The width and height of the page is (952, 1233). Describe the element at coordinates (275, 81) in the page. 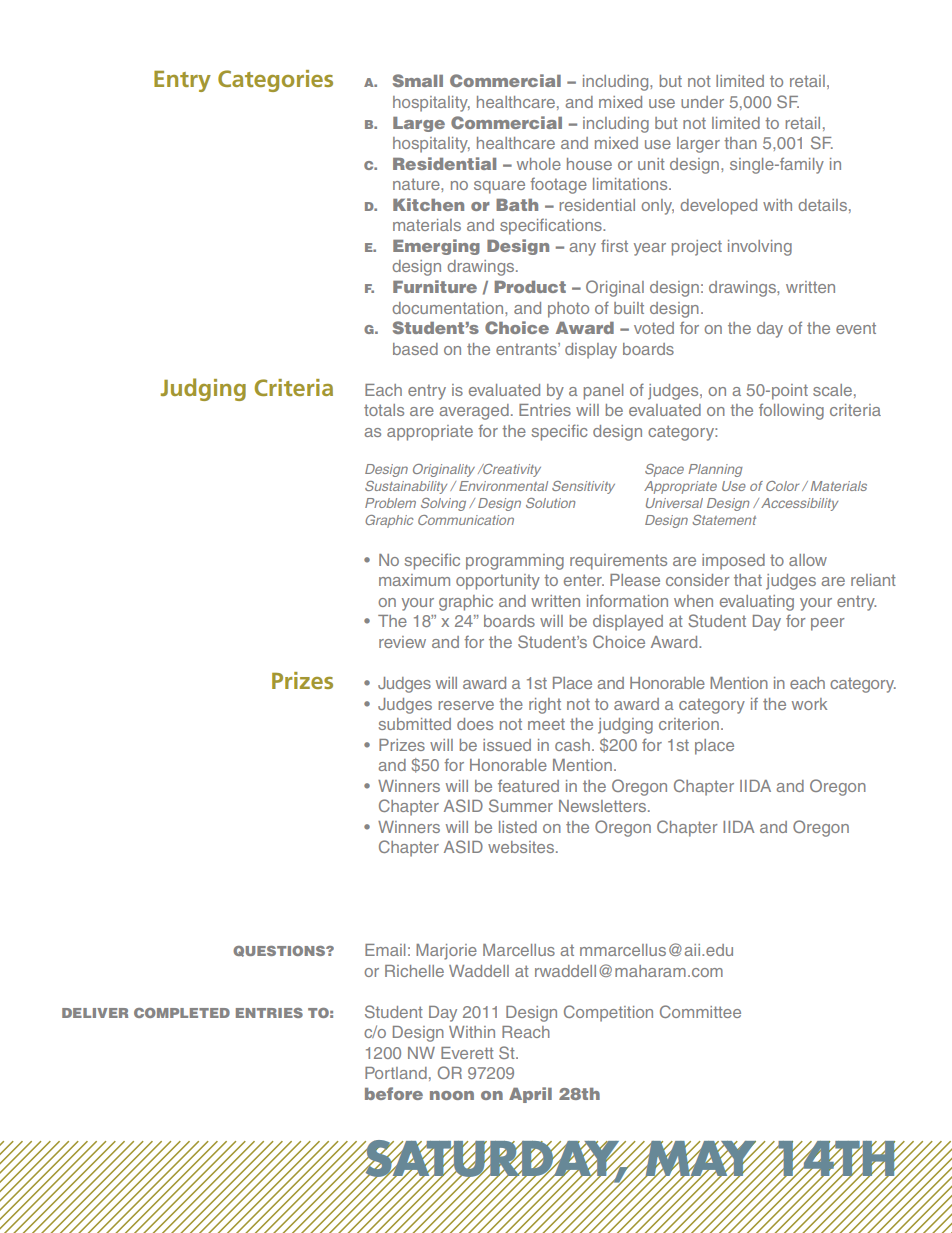

I see `Categories` at that location.
